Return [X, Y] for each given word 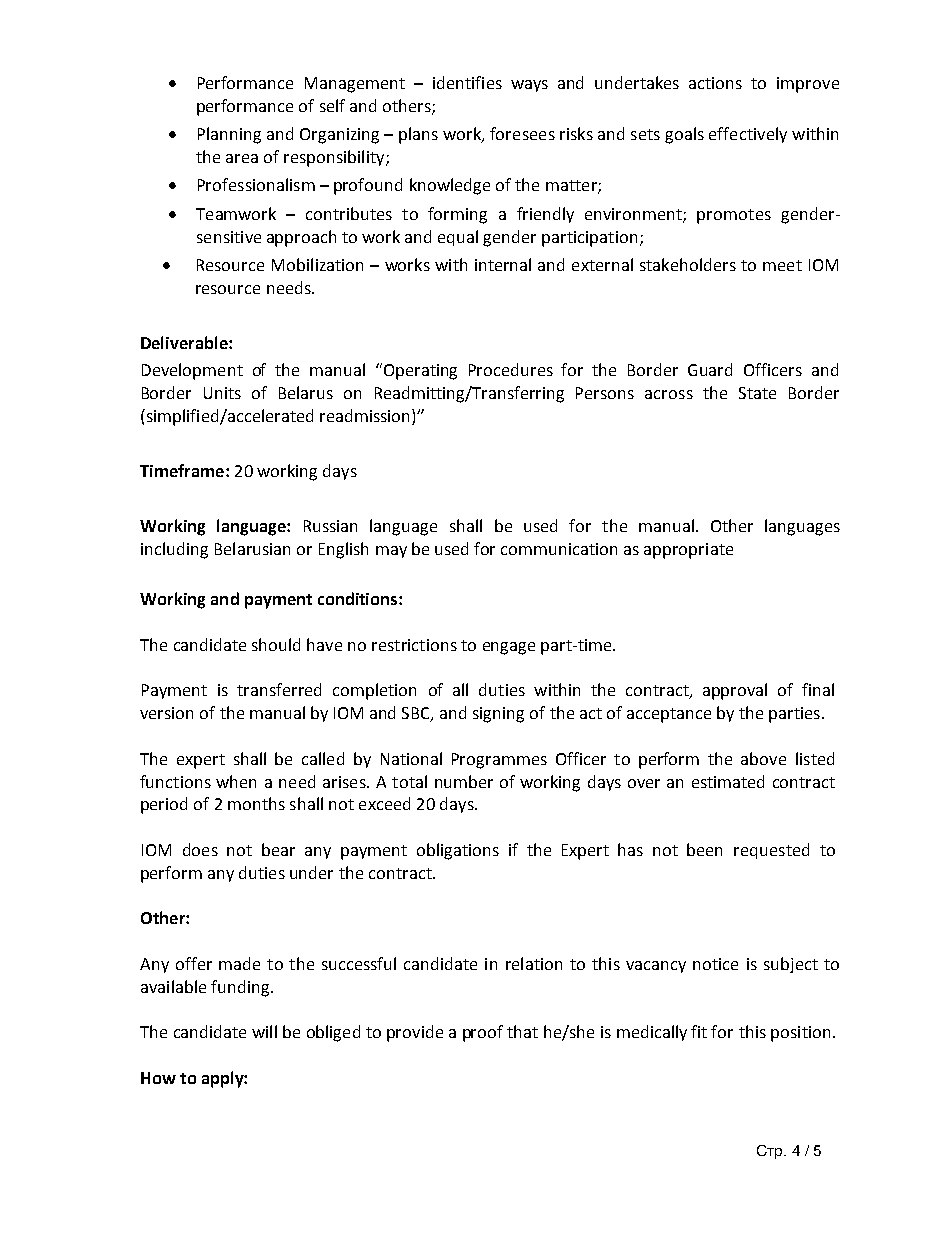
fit [699, 1031]
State [757, 393]
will [264, 1031]
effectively [748, 135]
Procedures [511, 369]
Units [222, 393]
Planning [229, 135]
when [236, 781]
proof [483, 1033]
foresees [522, 133]
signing [498, 715]
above [763, 758]
